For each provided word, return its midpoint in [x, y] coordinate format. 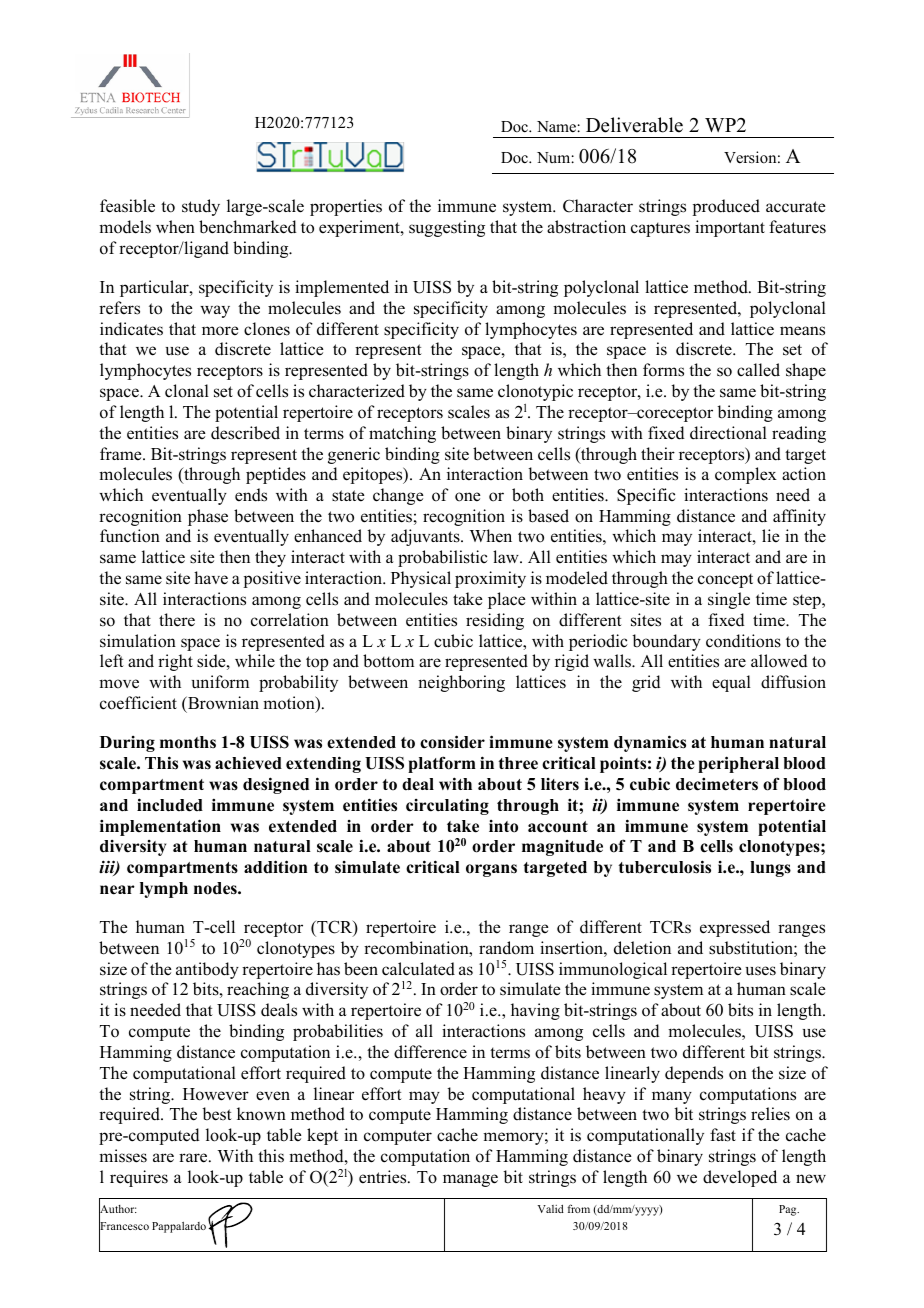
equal [731, 683]
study [201, 207]
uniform [220, 682]
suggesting [447, 228]
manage [470, 1180]
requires [139, 1178]
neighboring [461, 683]
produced [726, 207]
